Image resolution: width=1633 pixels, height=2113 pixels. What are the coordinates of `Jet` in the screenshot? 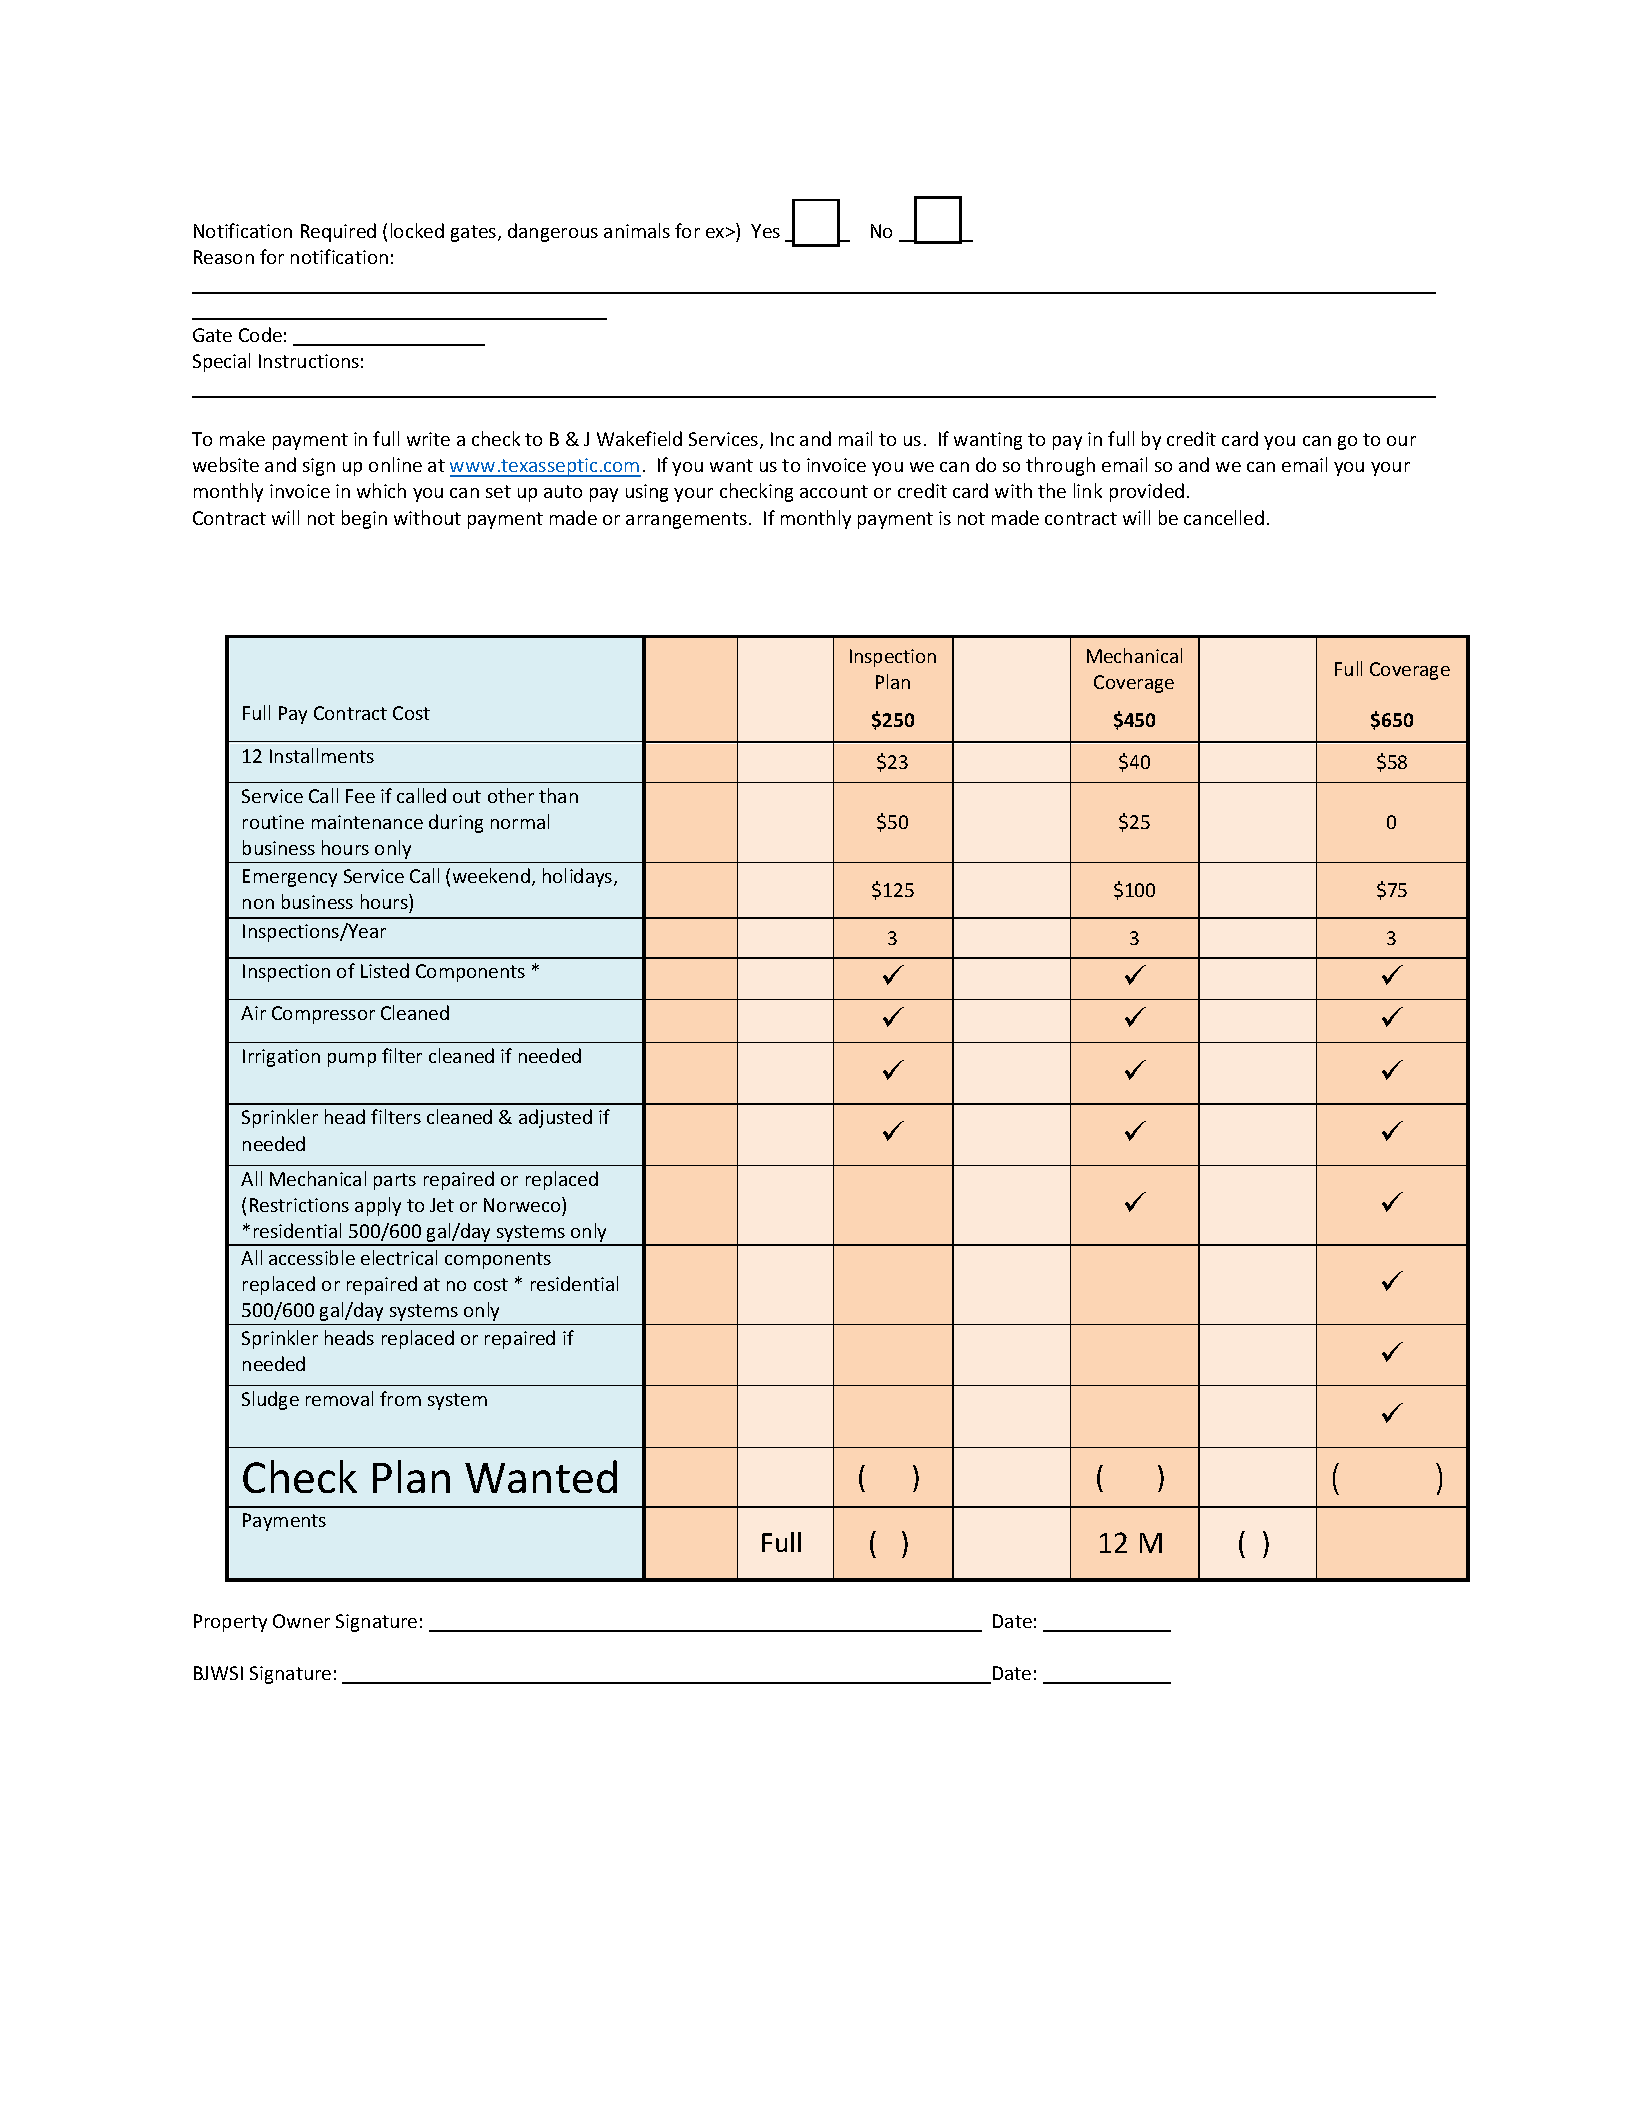 It's located at (442, 1205).
